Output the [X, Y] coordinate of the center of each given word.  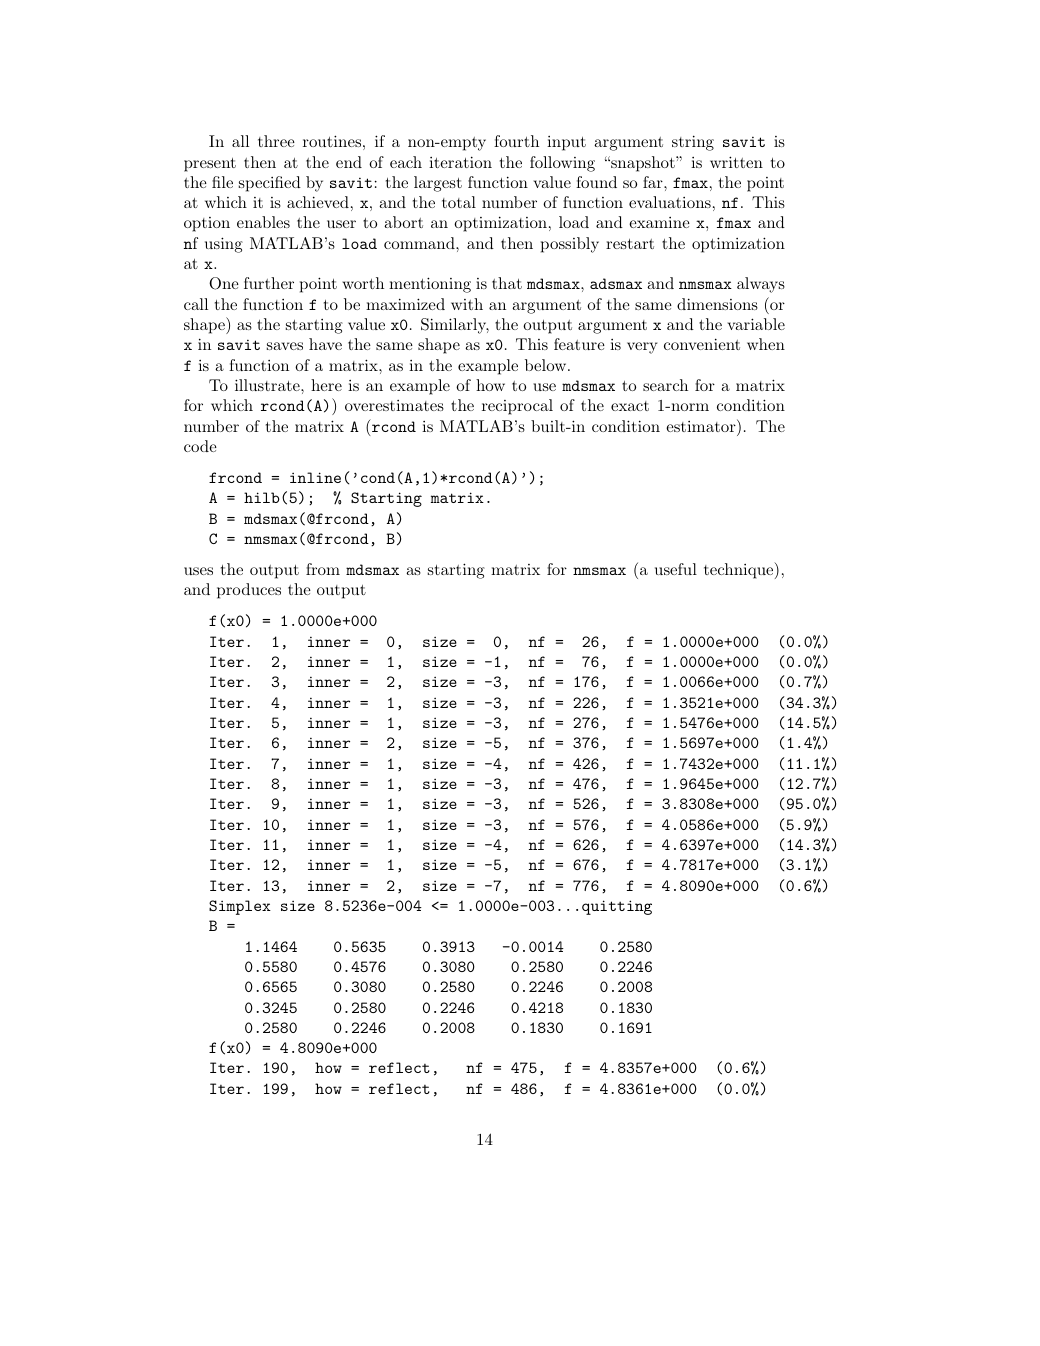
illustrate [268, 385]
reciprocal [517, 407]
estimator [702, 425]
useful [676, 569]
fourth [516, 141]
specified [270, 184]
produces [249, 591]
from [323, 569]
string [693, 143]
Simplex [240, 907]
